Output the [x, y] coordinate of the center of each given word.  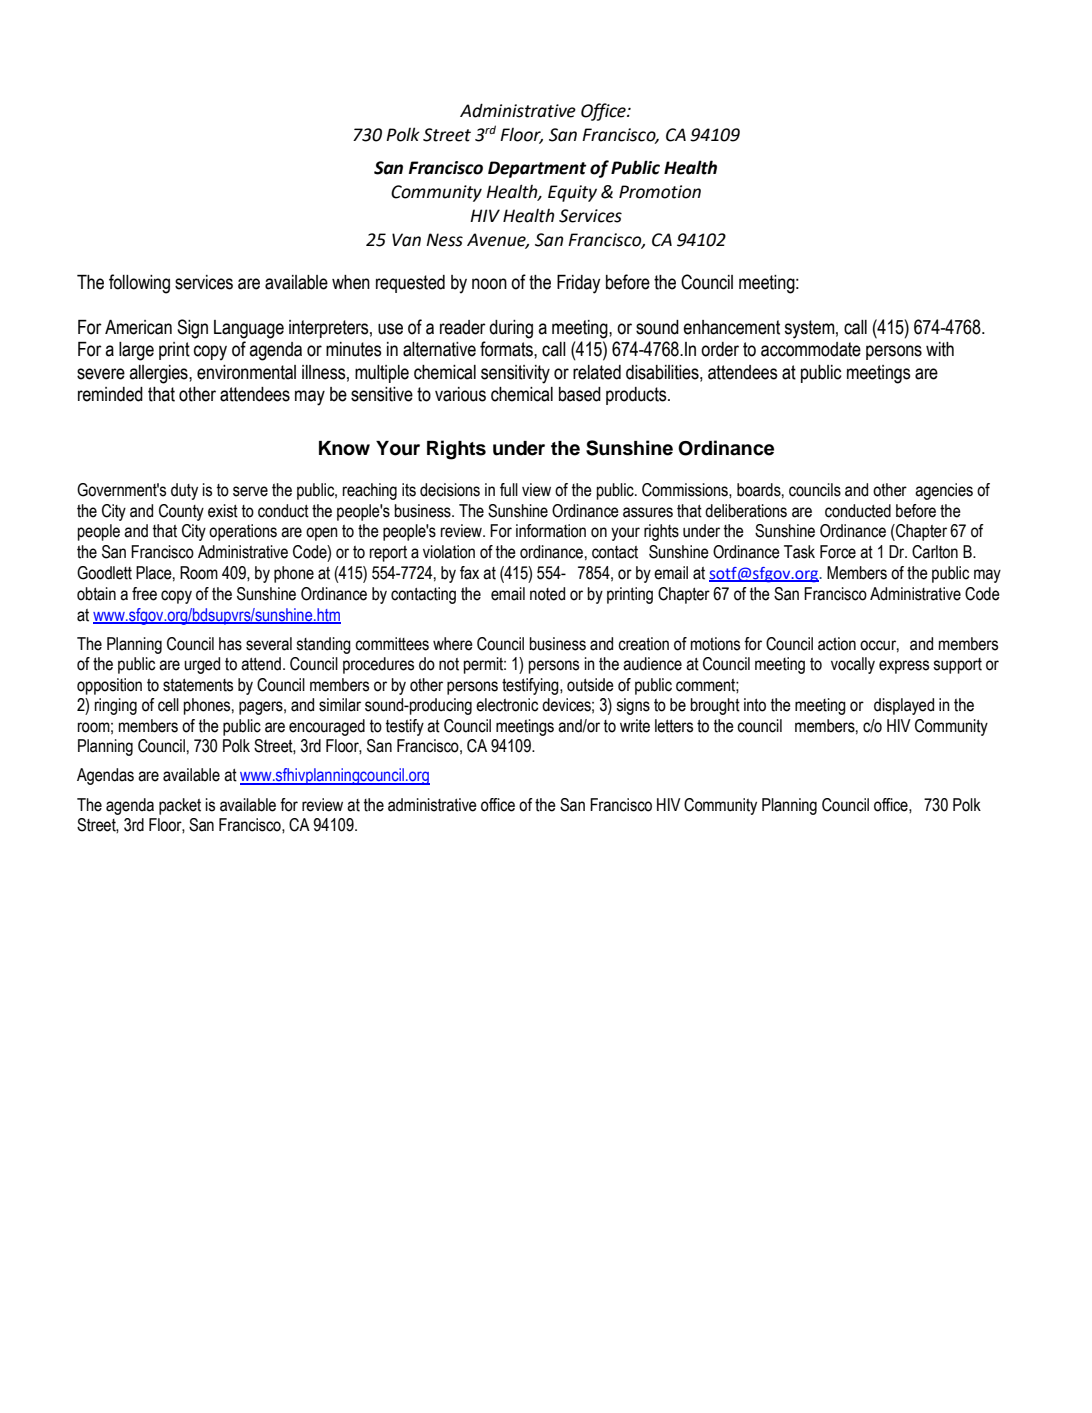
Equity [572, 193]
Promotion [660, 192]
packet [180, 806]
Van [406, 240]
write [635, 726]
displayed [904, 706]
